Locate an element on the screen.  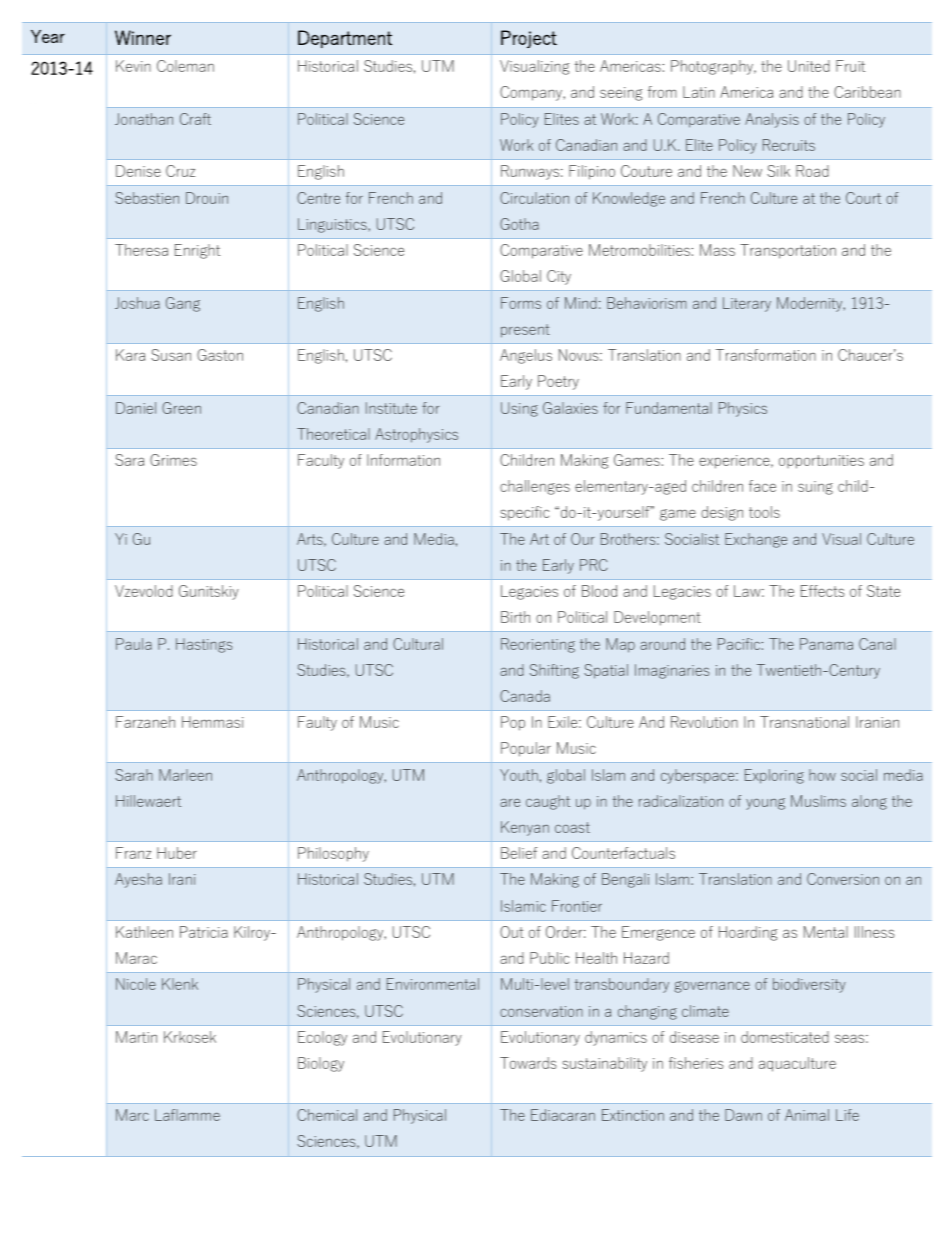
Paula is located at coordinates (134, 644).
